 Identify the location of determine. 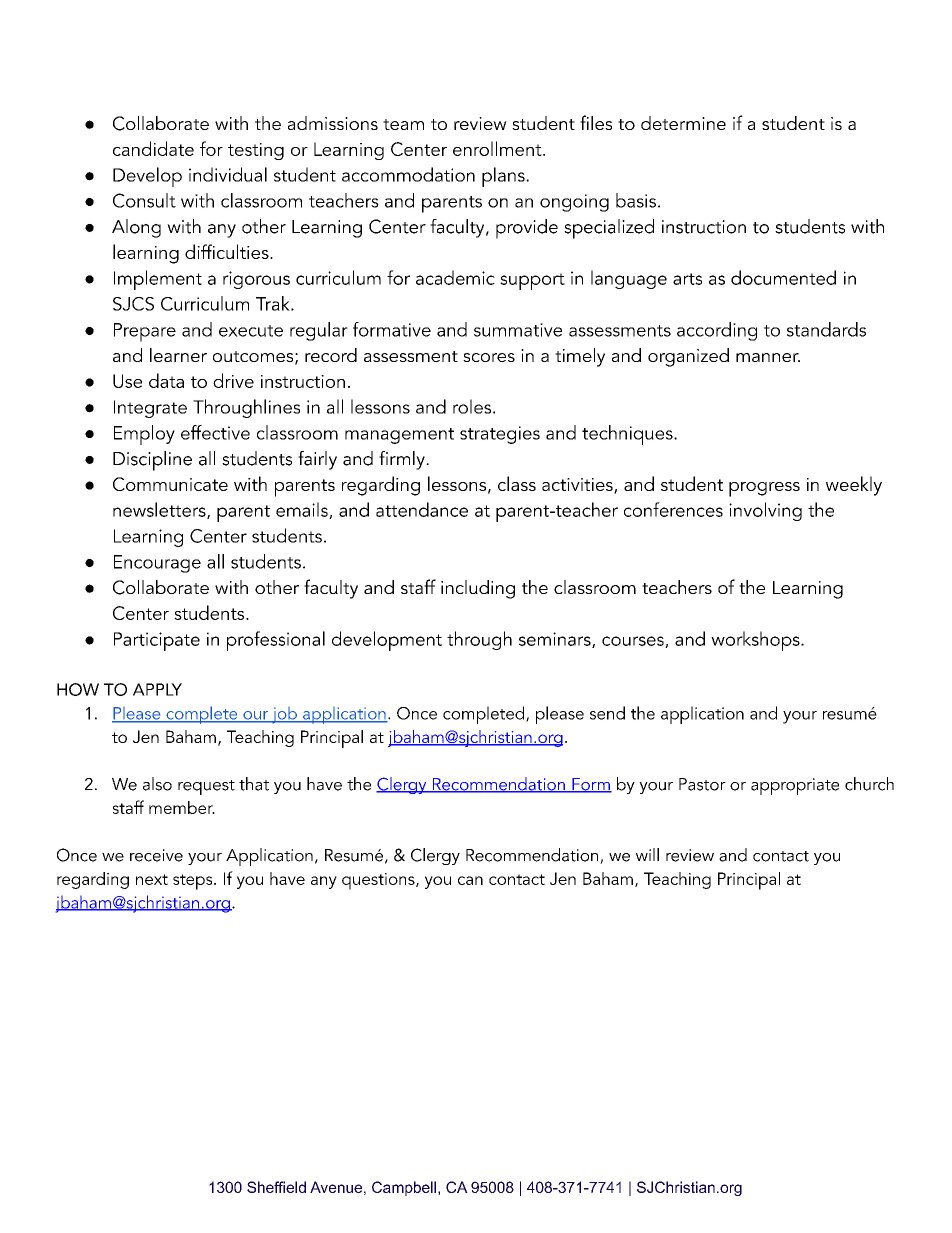
(683, 123).
